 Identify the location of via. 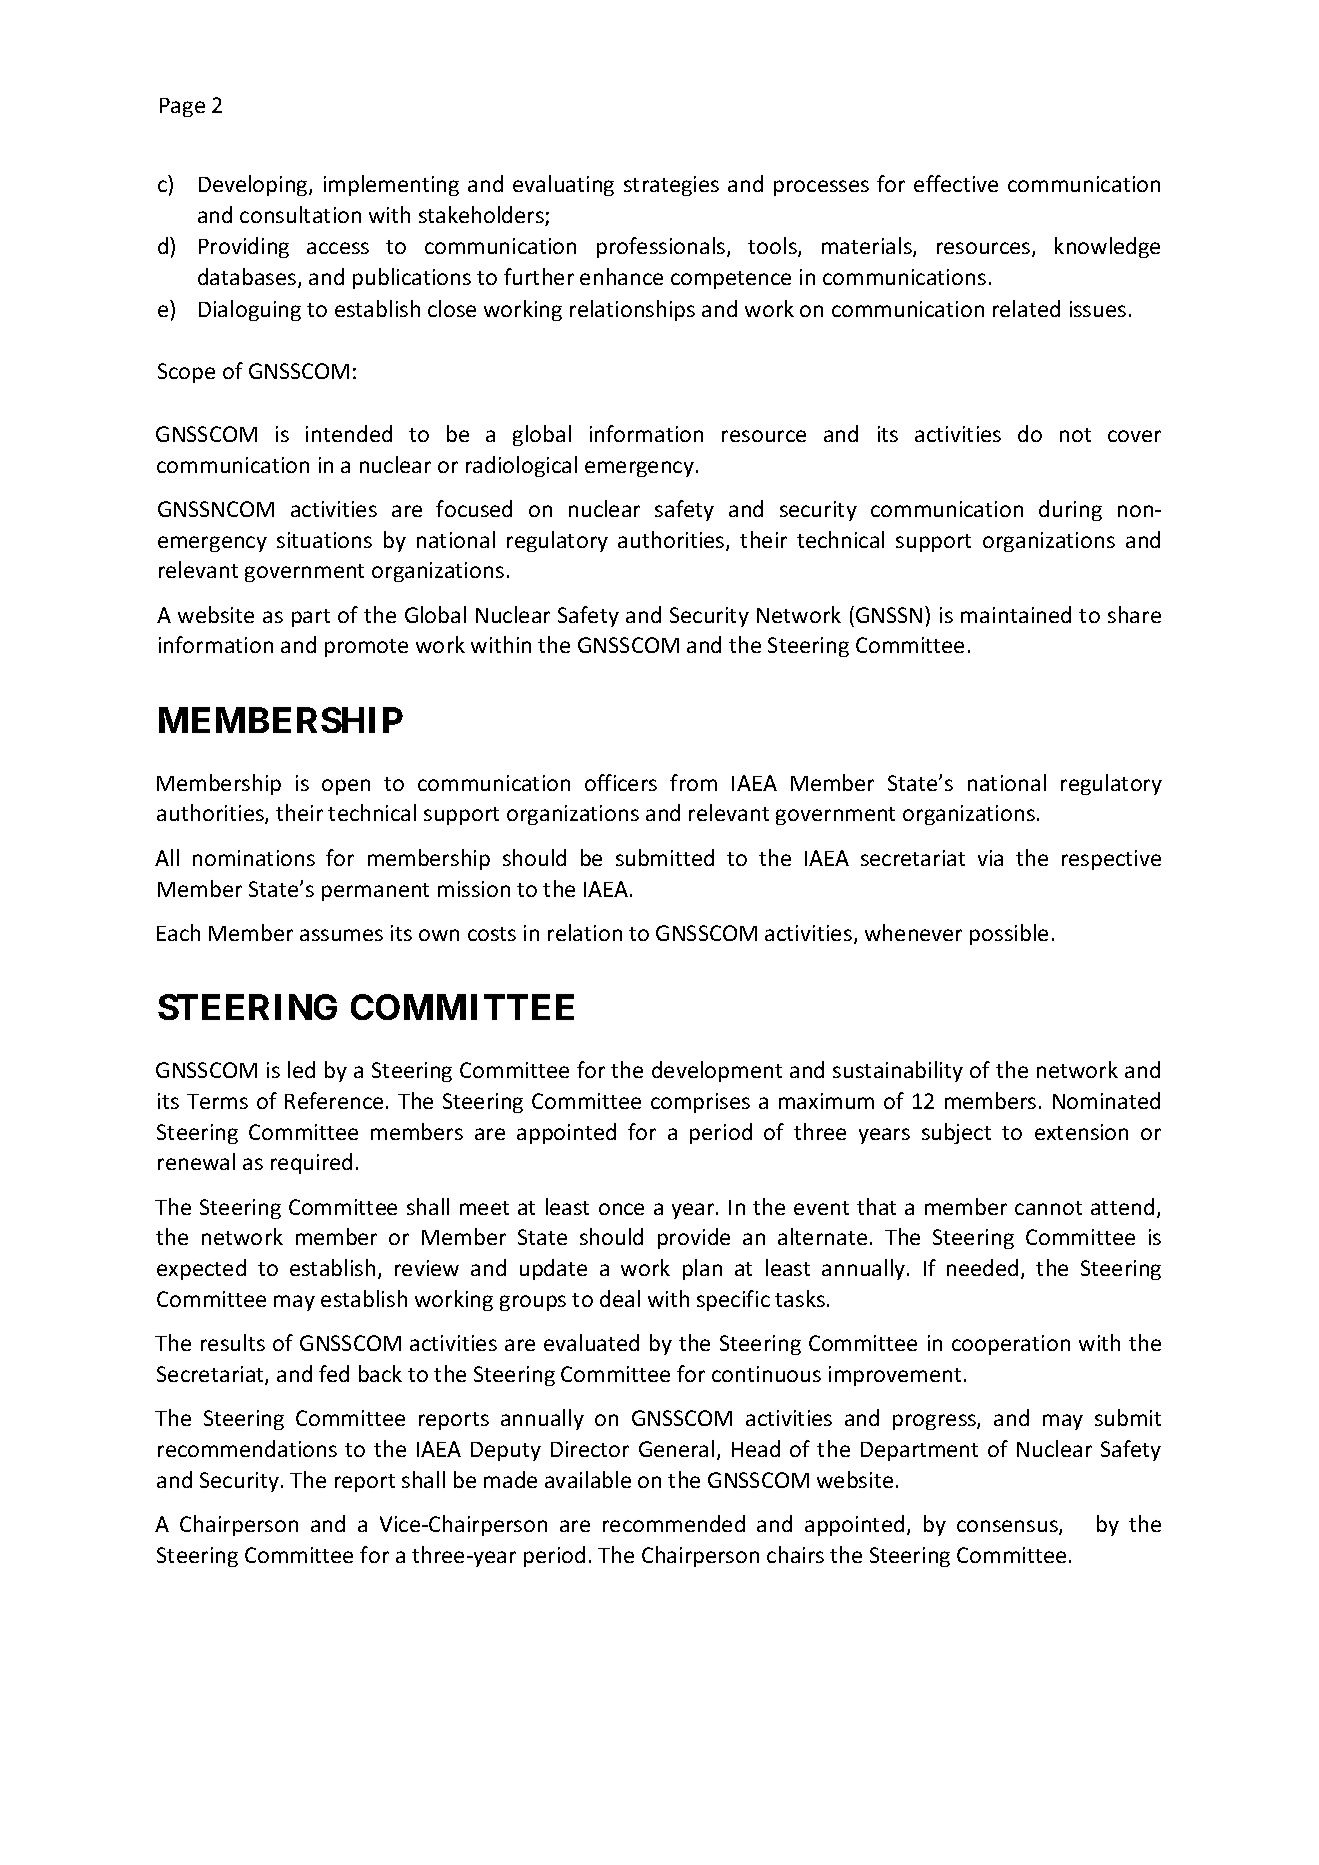
(990, 858).
